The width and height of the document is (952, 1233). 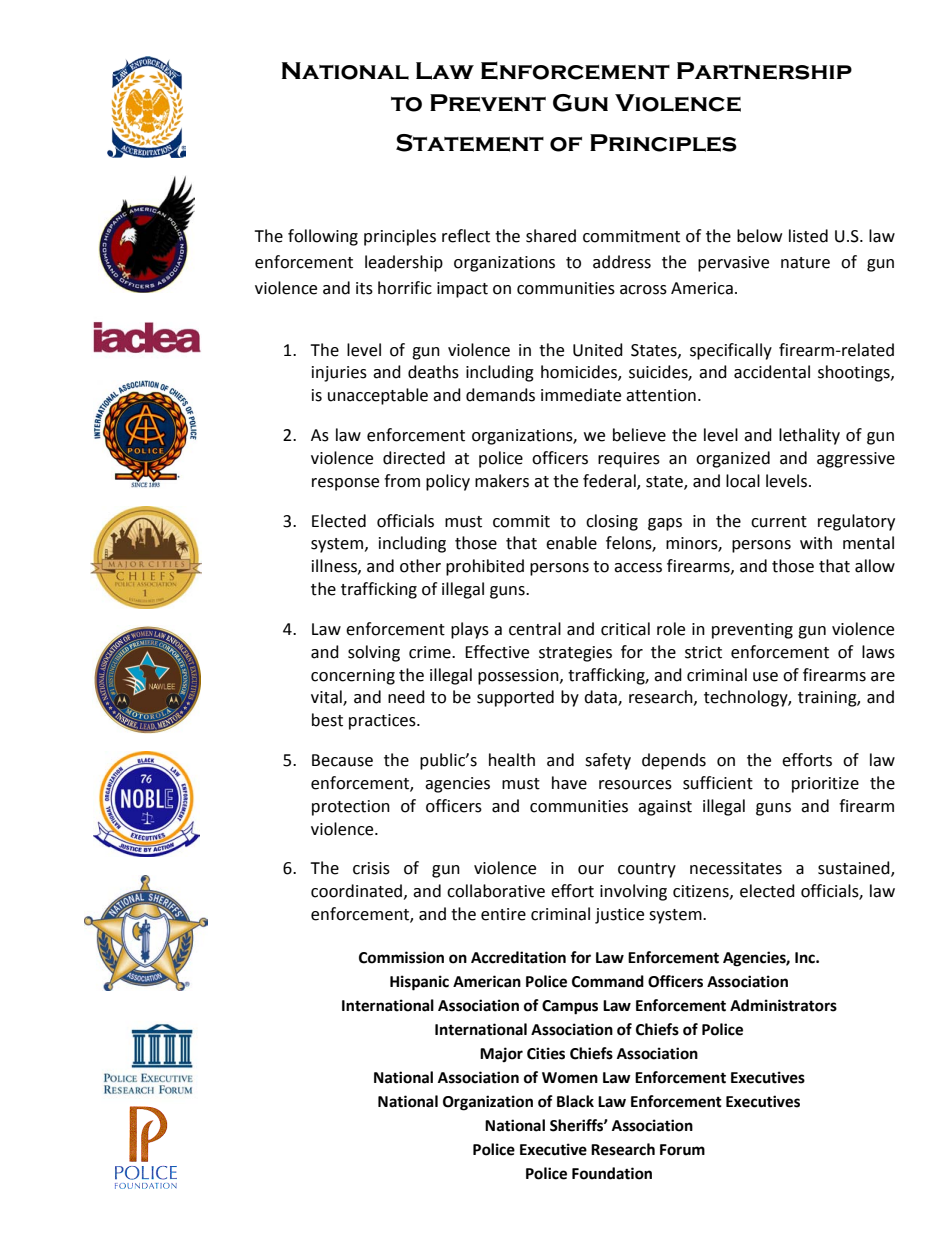 What do you see at coordinates (622, 262) in the document?
I see `address` at bounding box center [622, 262].
